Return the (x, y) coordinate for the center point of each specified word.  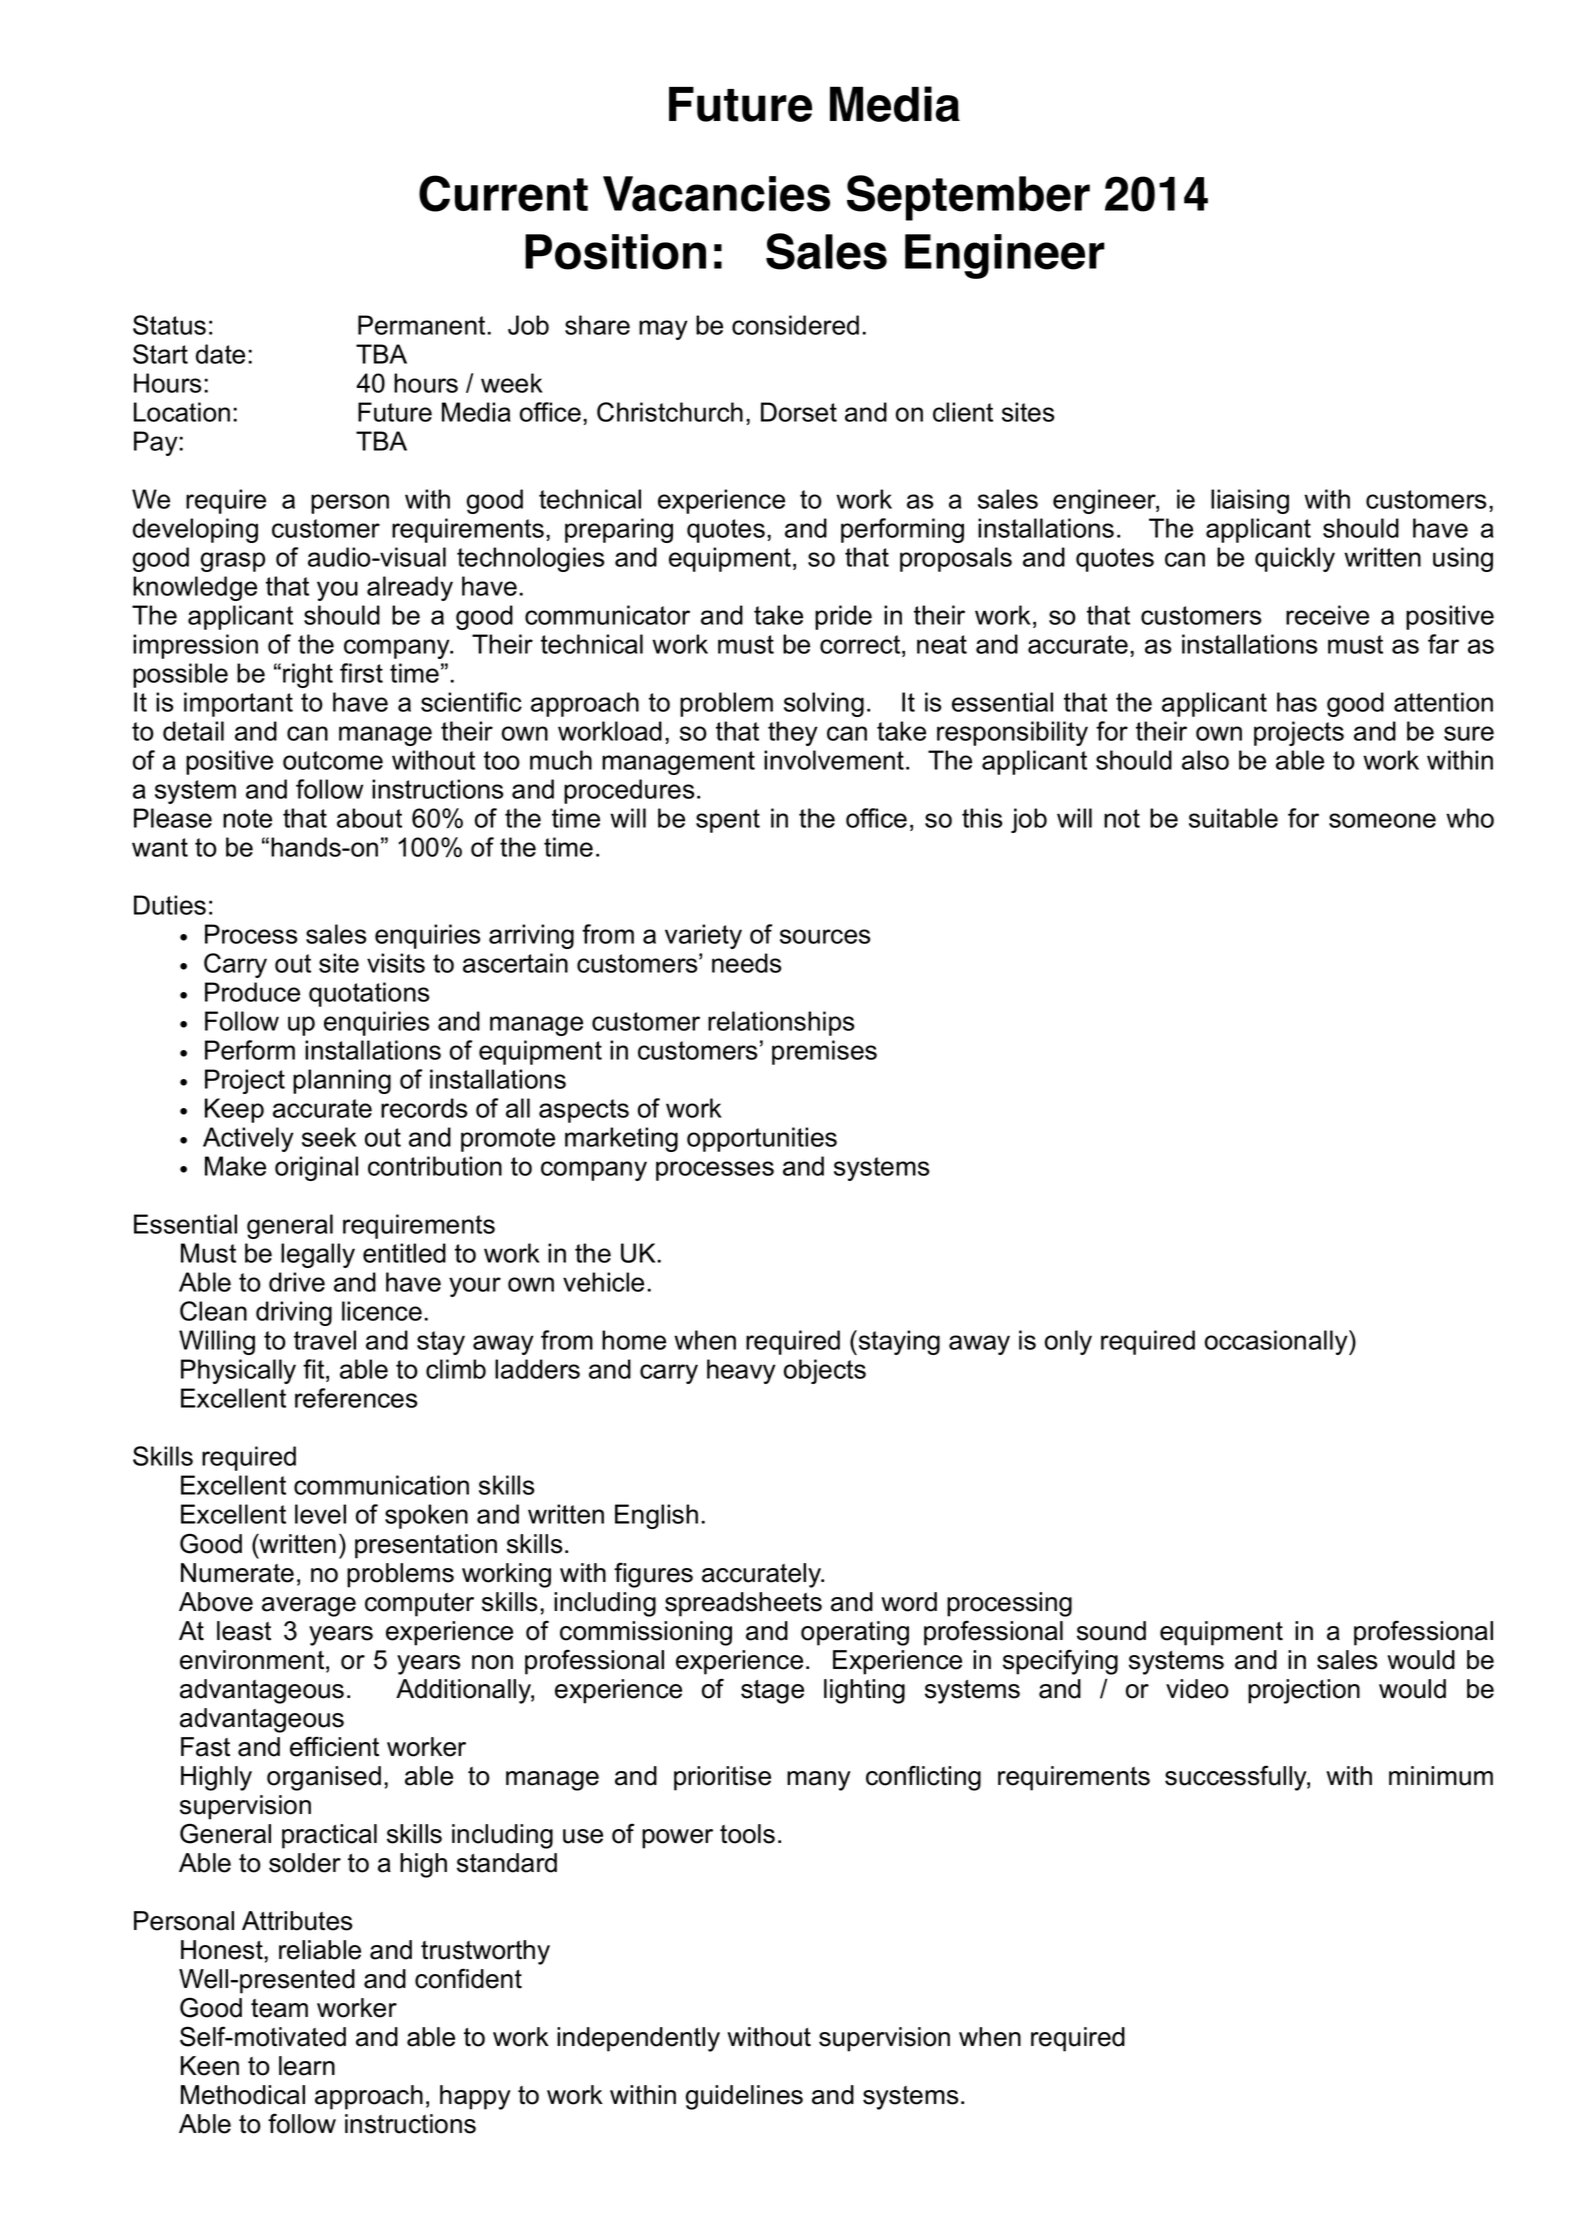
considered (795, 325)
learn (307, 2066)
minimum (1441, 1776)
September (968, 198)
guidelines (744, 2097)
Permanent (421, 325)
